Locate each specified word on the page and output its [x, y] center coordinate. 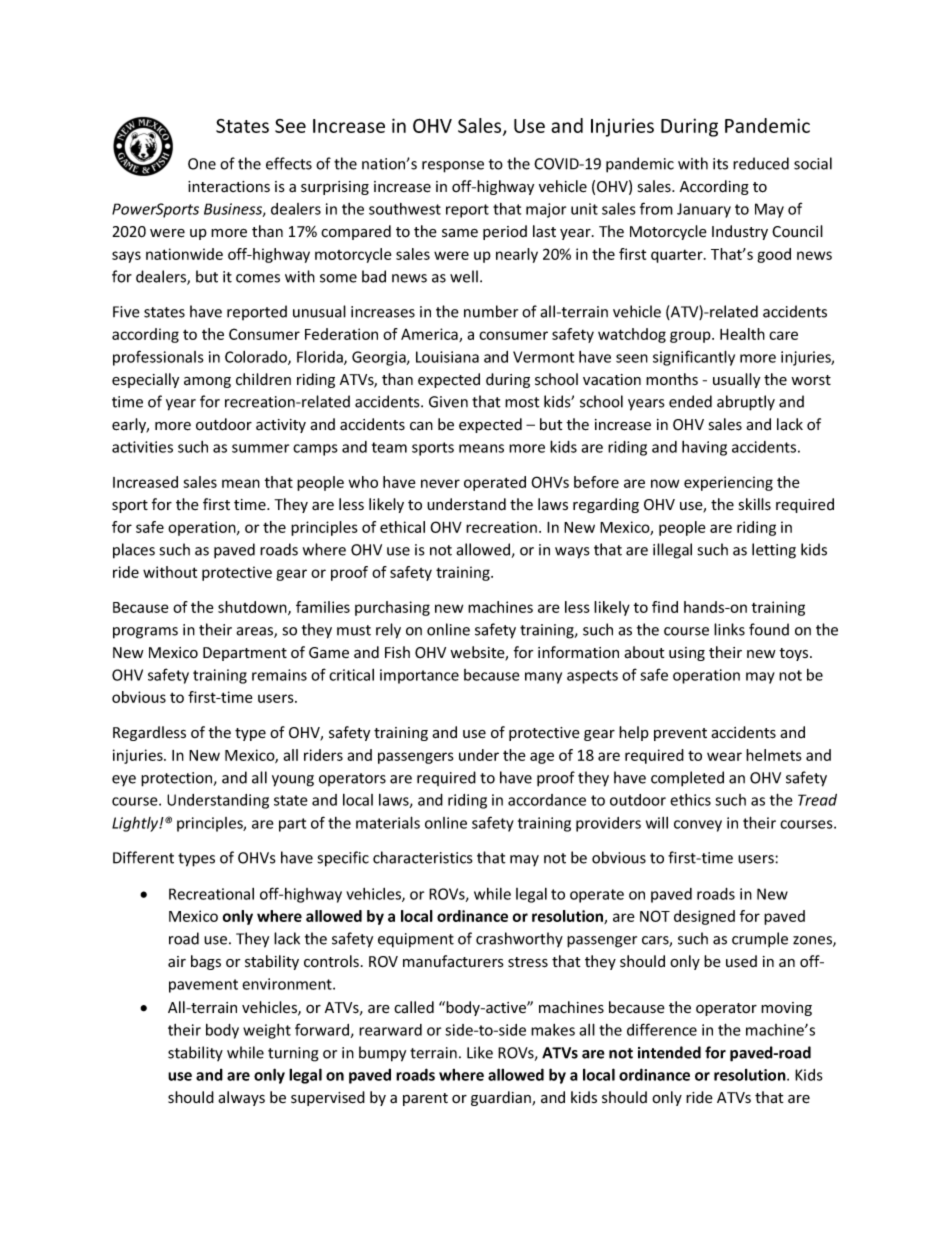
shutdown [253, 608]
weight [267, 1031]
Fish [397, 652]
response [453, 167]
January [704, 210]
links [729, 629]
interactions [229, 186]
